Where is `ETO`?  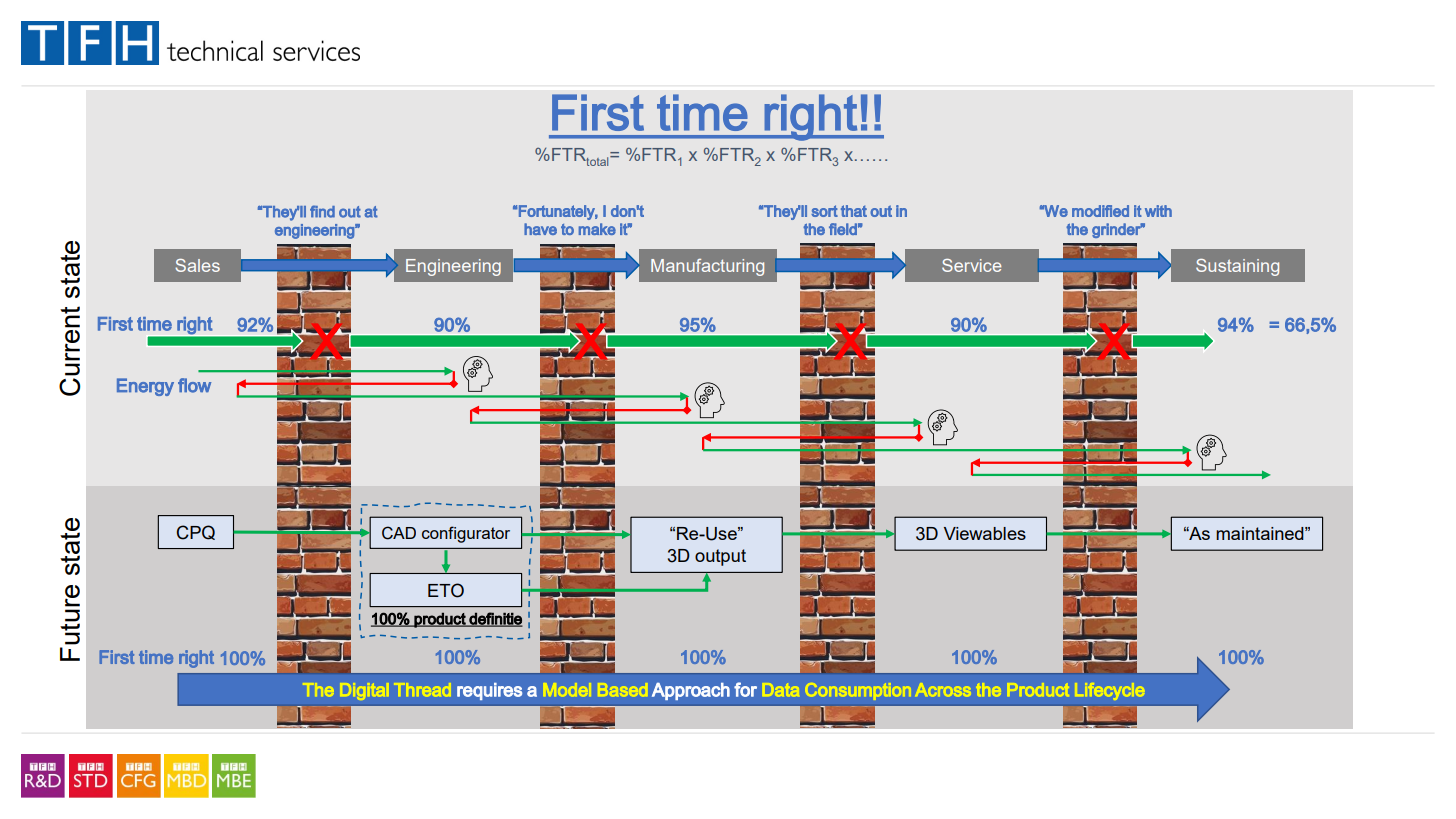
ETO is located at coordinates (446, 590).
